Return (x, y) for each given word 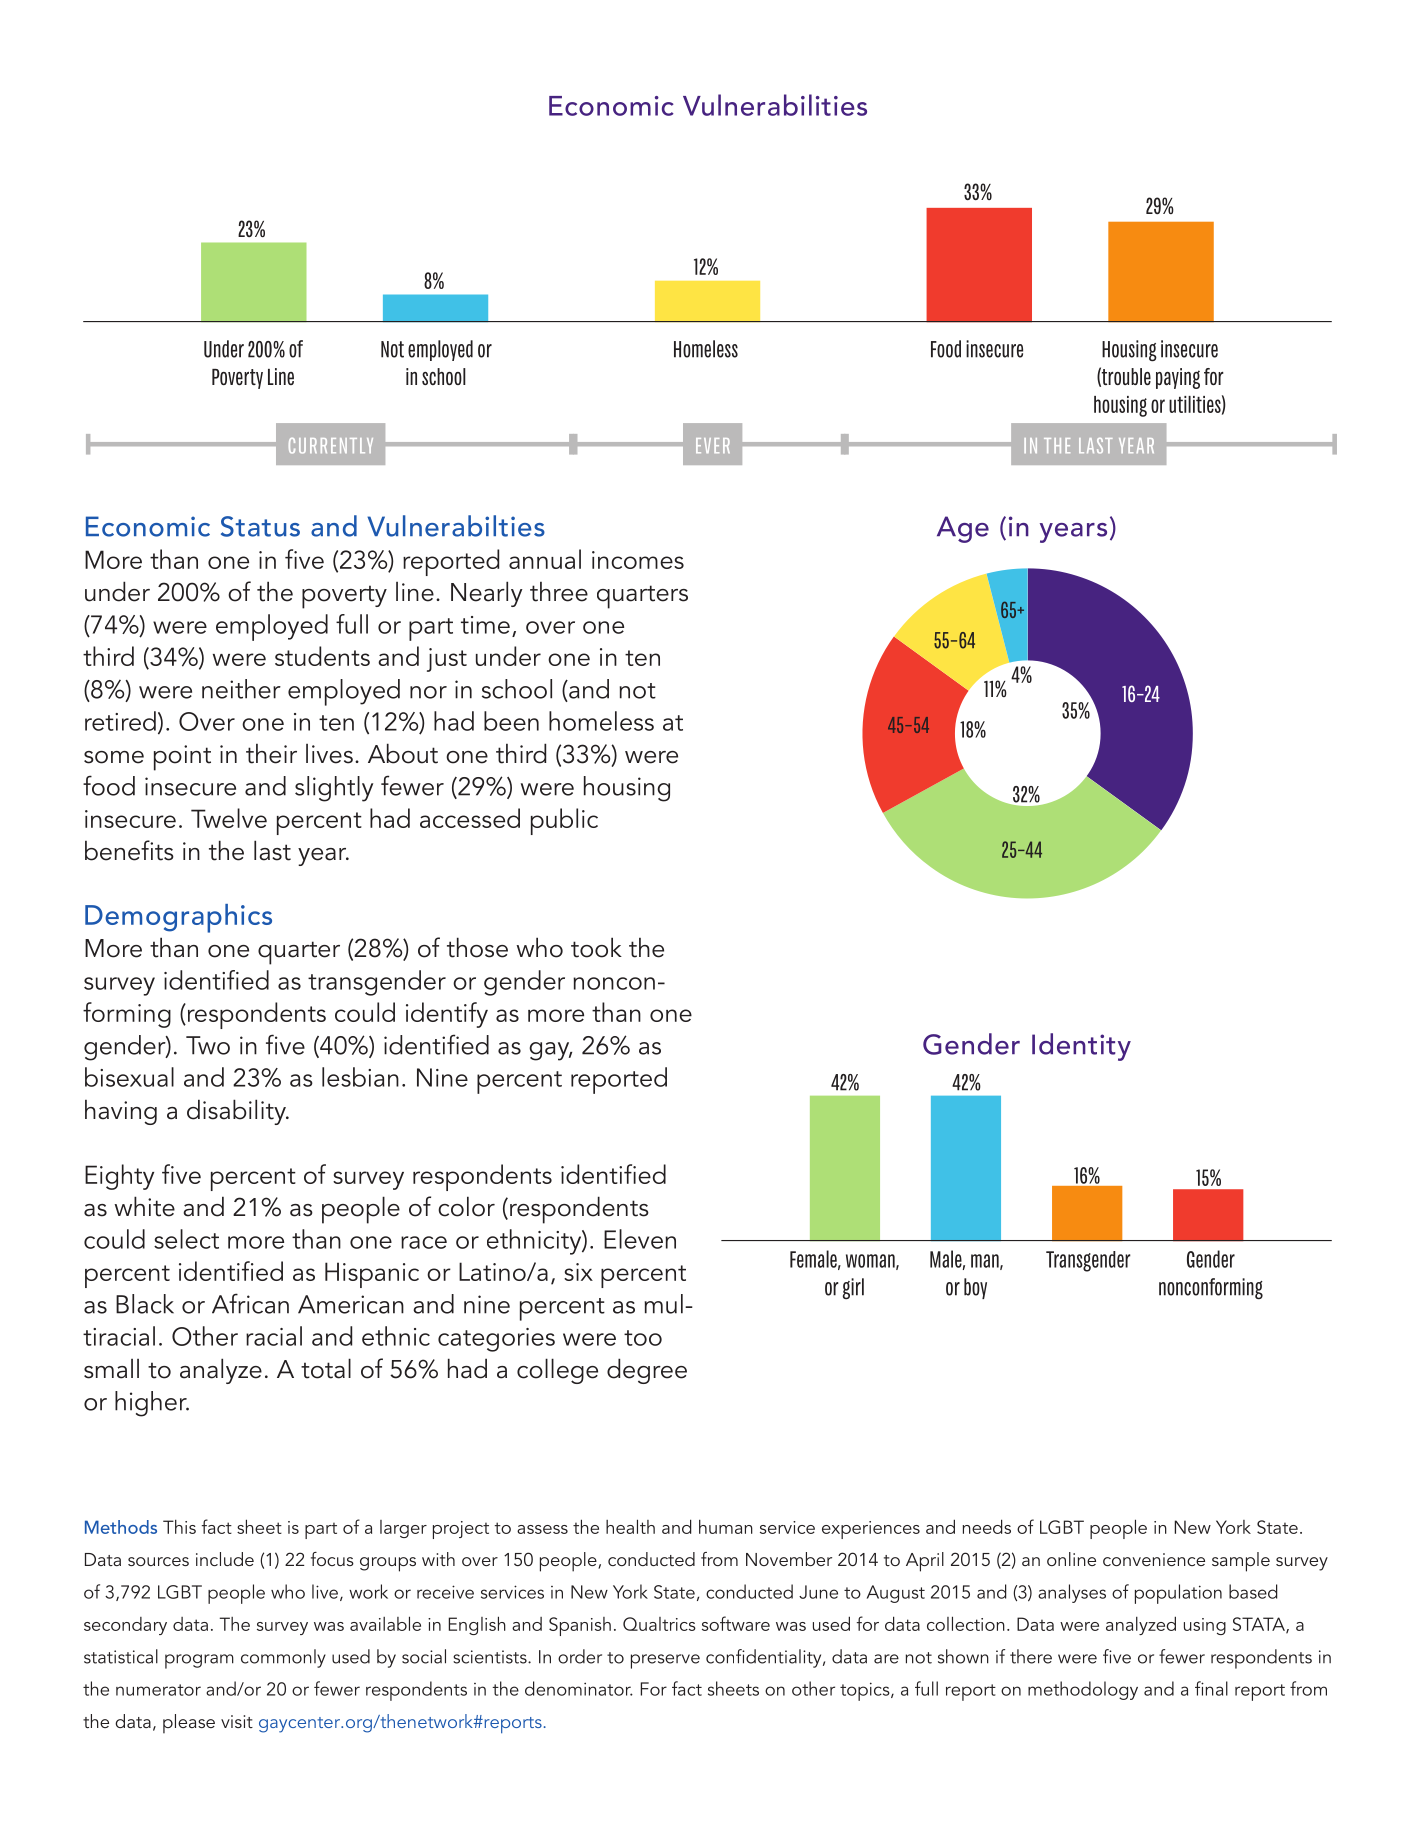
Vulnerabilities (775, 105)
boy (975, 1288)
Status (260, 526)
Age (963, 529)
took (596, 947)
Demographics (178, 918)
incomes (638, 560)
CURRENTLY (331, 446)
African (250, 1303)
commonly (283, 1658)
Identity (1081, 1047)
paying (1178, 378)
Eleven (640, 1239)
